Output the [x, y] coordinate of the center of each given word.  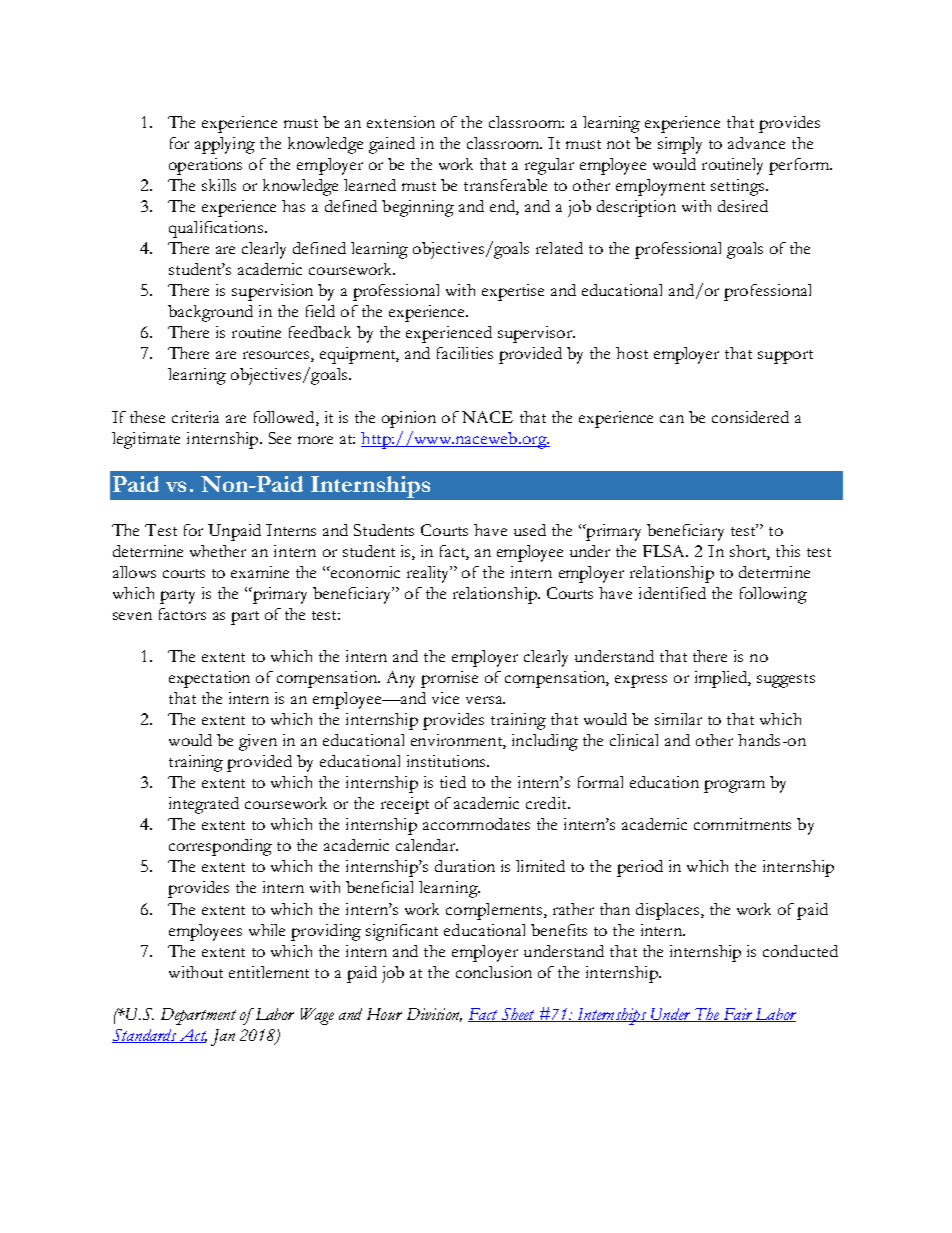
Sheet [518, 1015]
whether [218, 551]
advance [756, 143]
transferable [505, 185]
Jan [223, 1037]
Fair [738, 1015]
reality [429, 574]
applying [225, 145]
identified [672, 593]
